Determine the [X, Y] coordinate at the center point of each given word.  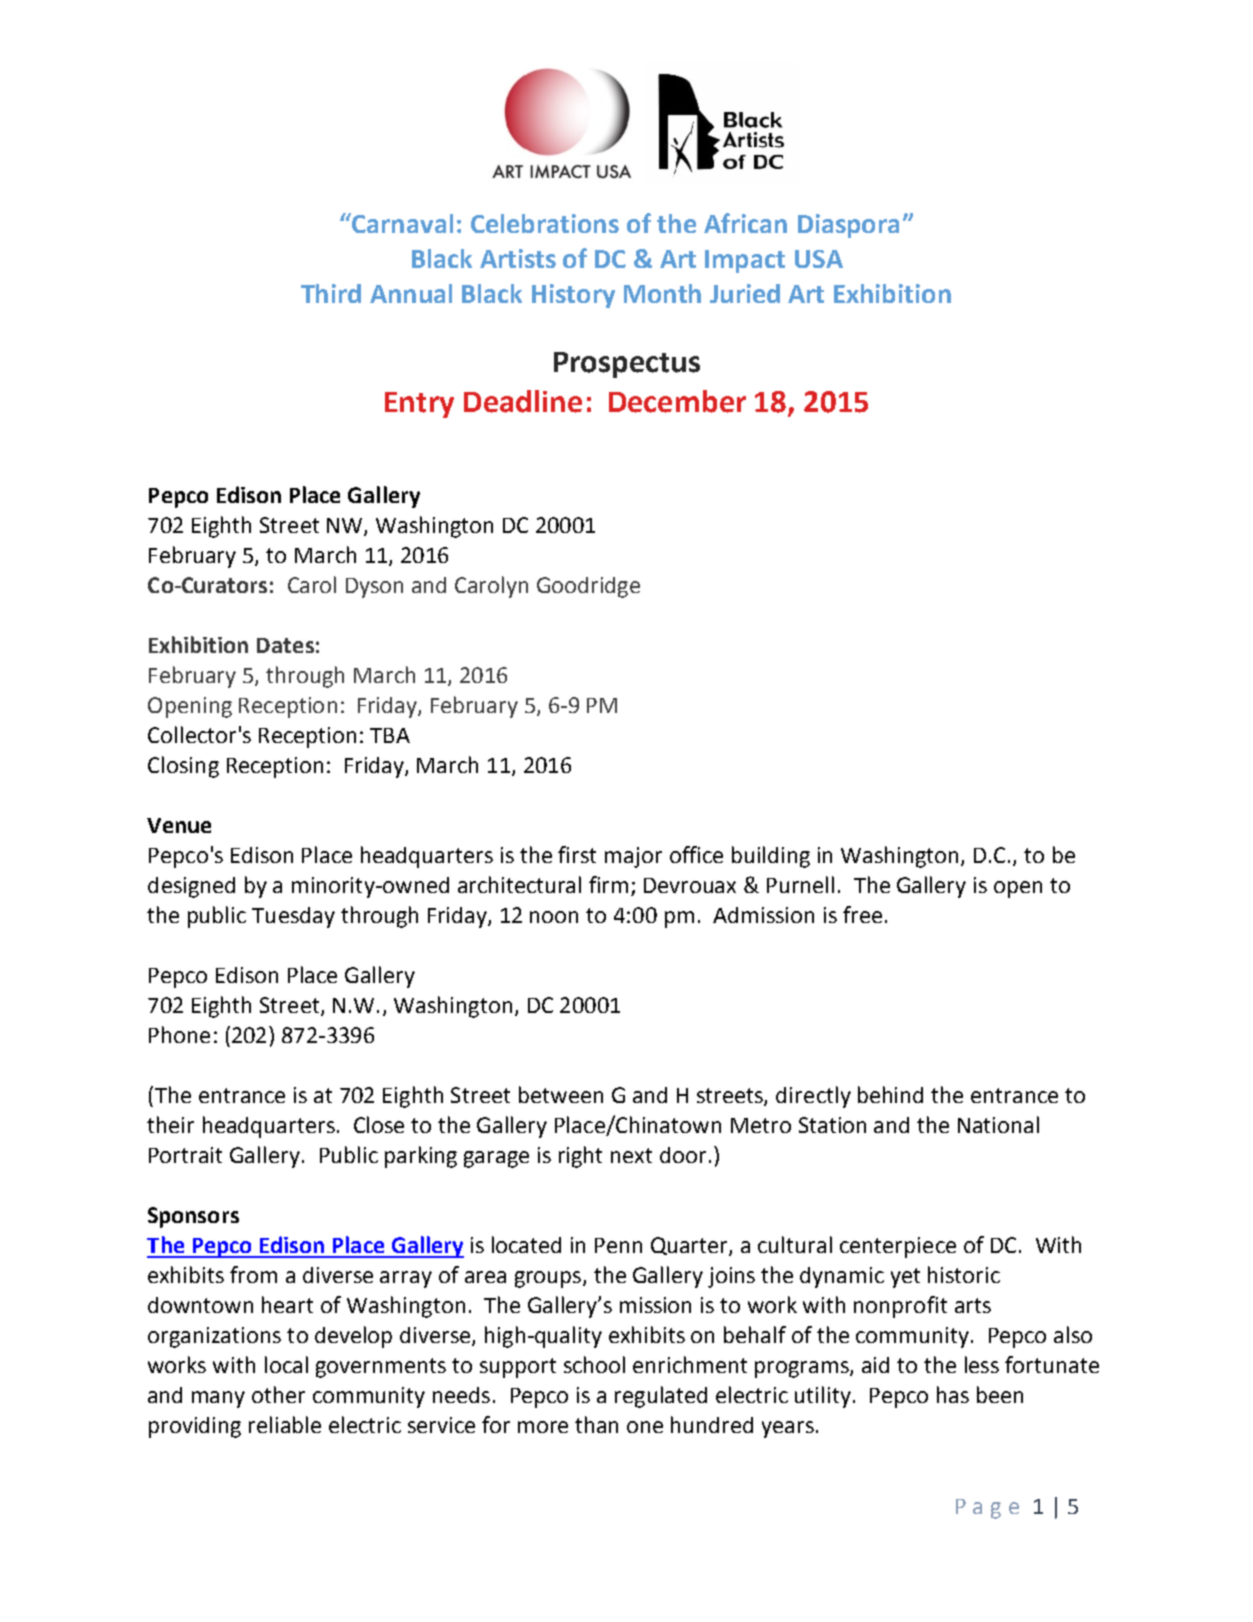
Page [987, 1509]
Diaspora [848, 226]
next [631, 1155]
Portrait [185, 1155]
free [862, 914]
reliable [285, 1424]
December [677, 401]
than [596, 1424]
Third [331, 293]
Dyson [374, 588]
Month [662, 293]
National [998, 1124]
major [633, 857]
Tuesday [293, 917]
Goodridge [588, 587]
